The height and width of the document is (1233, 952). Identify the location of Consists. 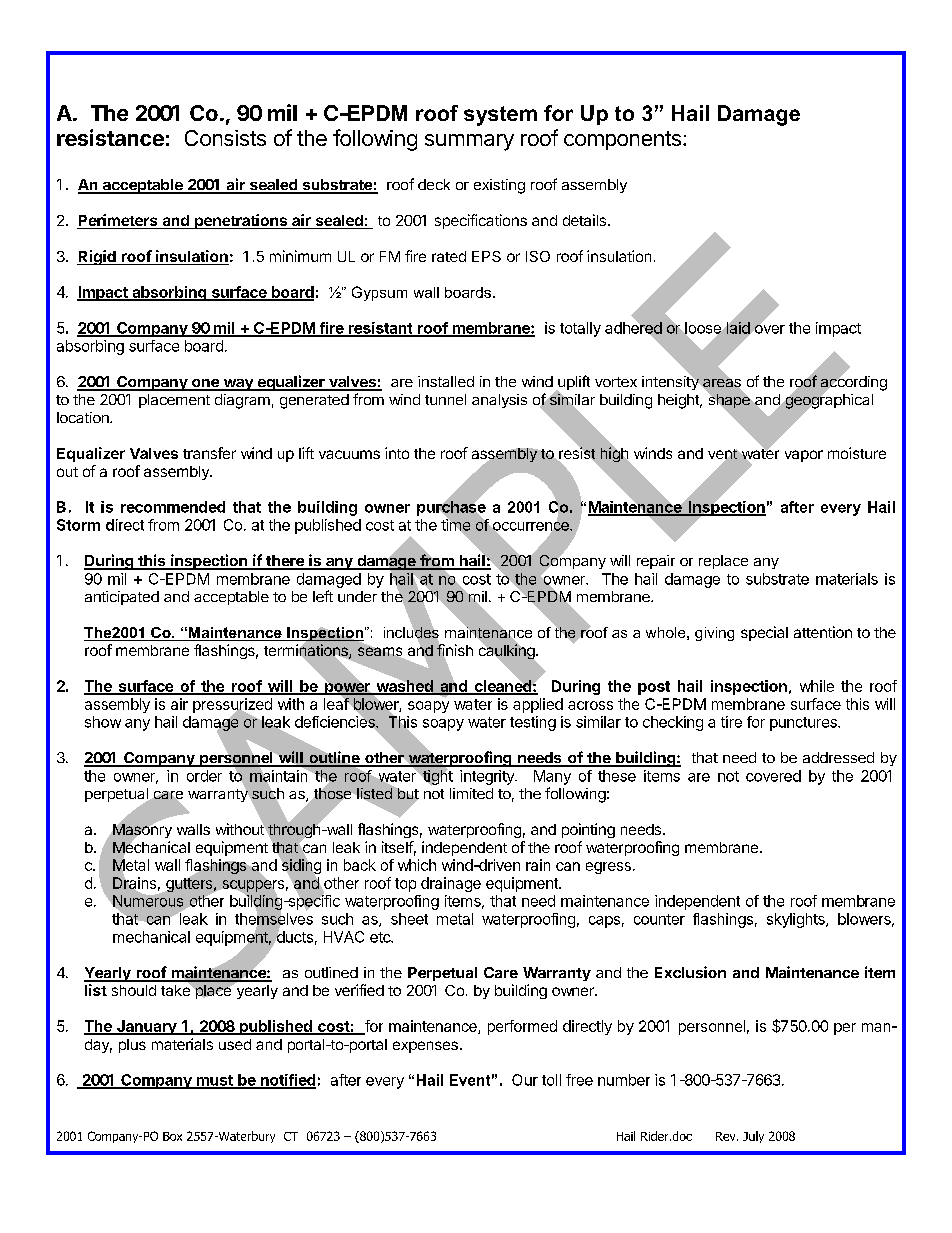
(225, 138).
